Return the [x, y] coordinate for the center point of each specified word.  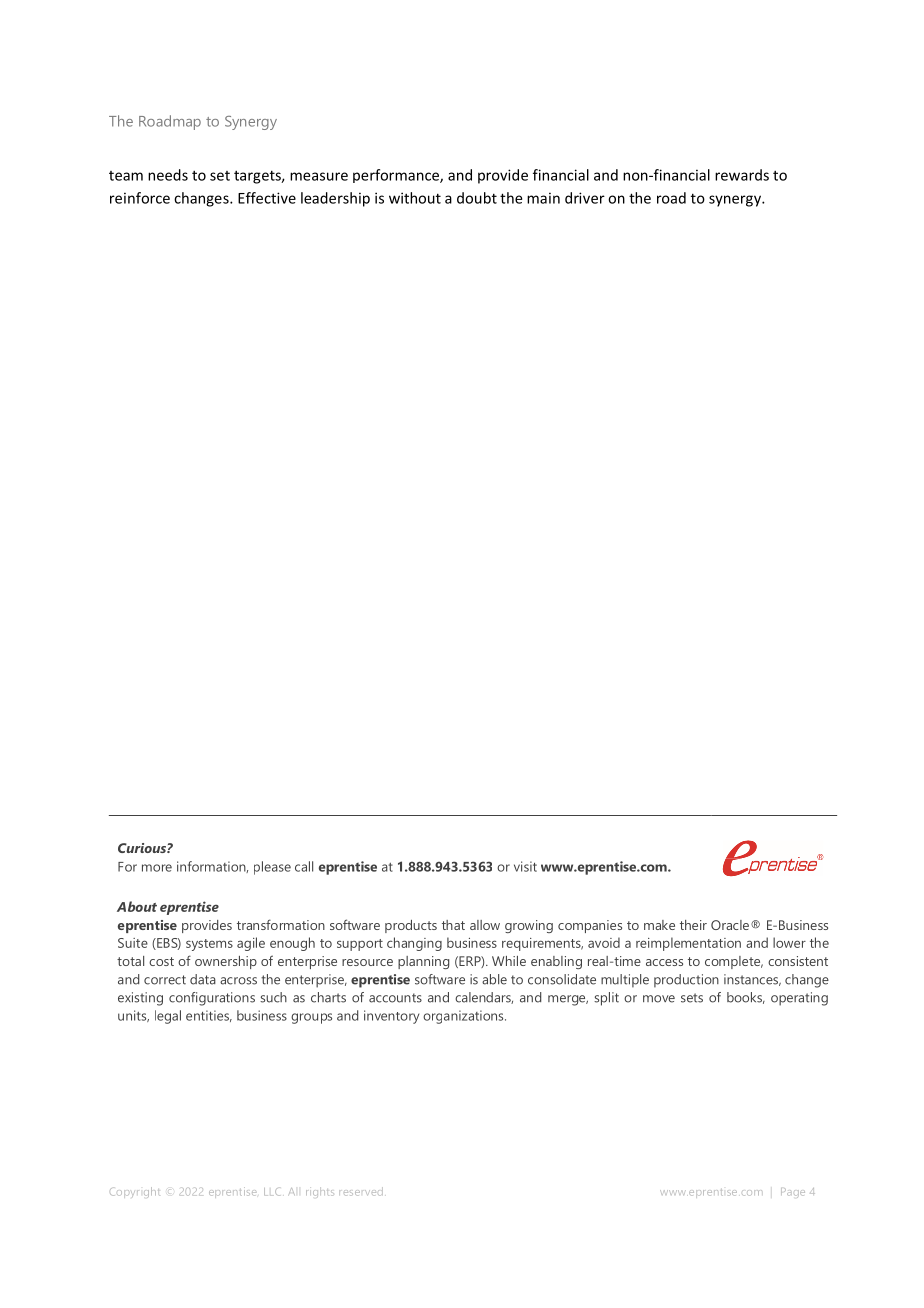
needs [168, 175]
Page [793, 1193]
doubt [477, 198]
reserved [361, 1191]
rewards [742, 175]
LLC [272, 1192]
